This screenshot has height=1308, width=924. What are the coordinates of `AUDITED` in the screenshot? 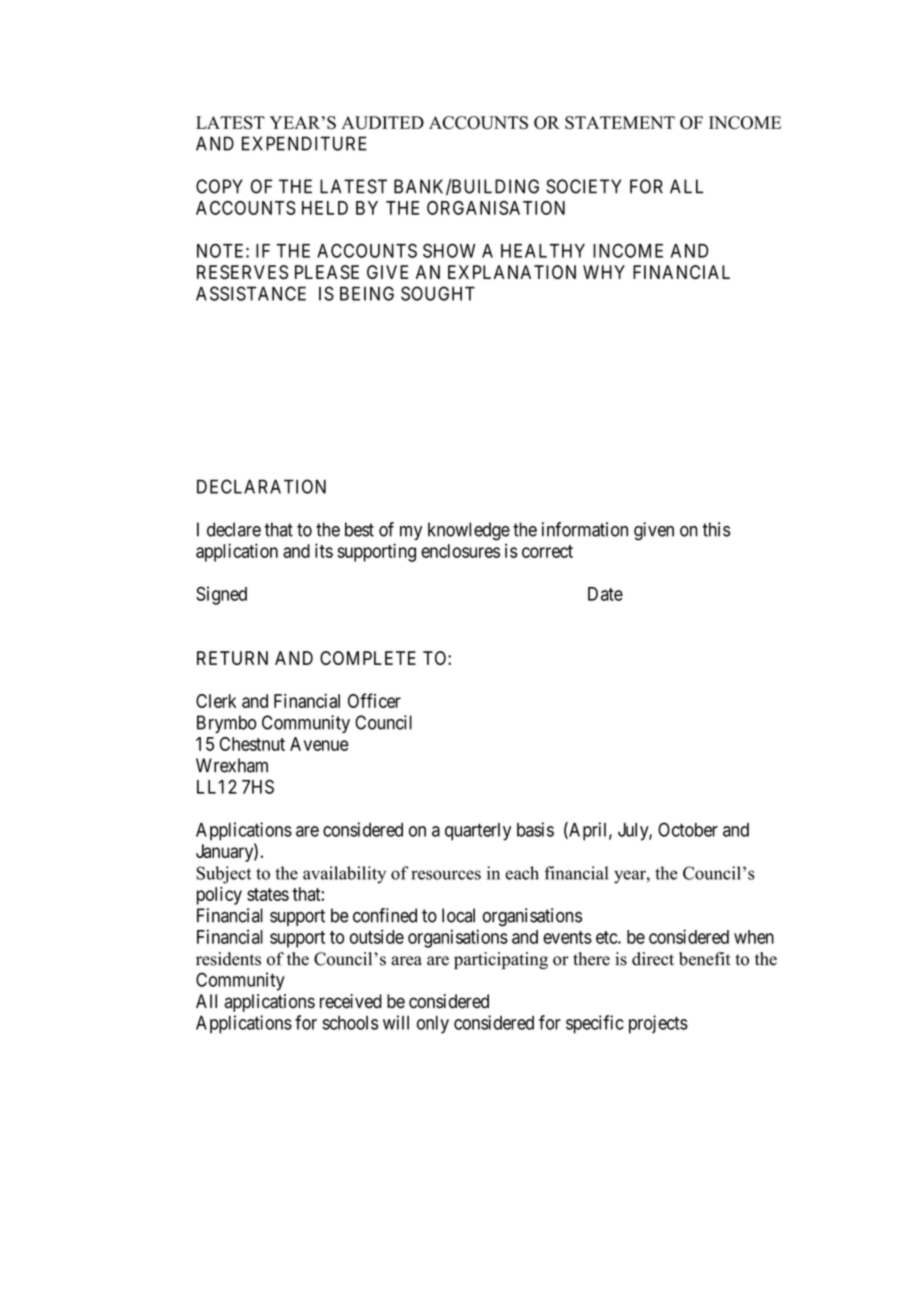 It's located at (383, 123).
